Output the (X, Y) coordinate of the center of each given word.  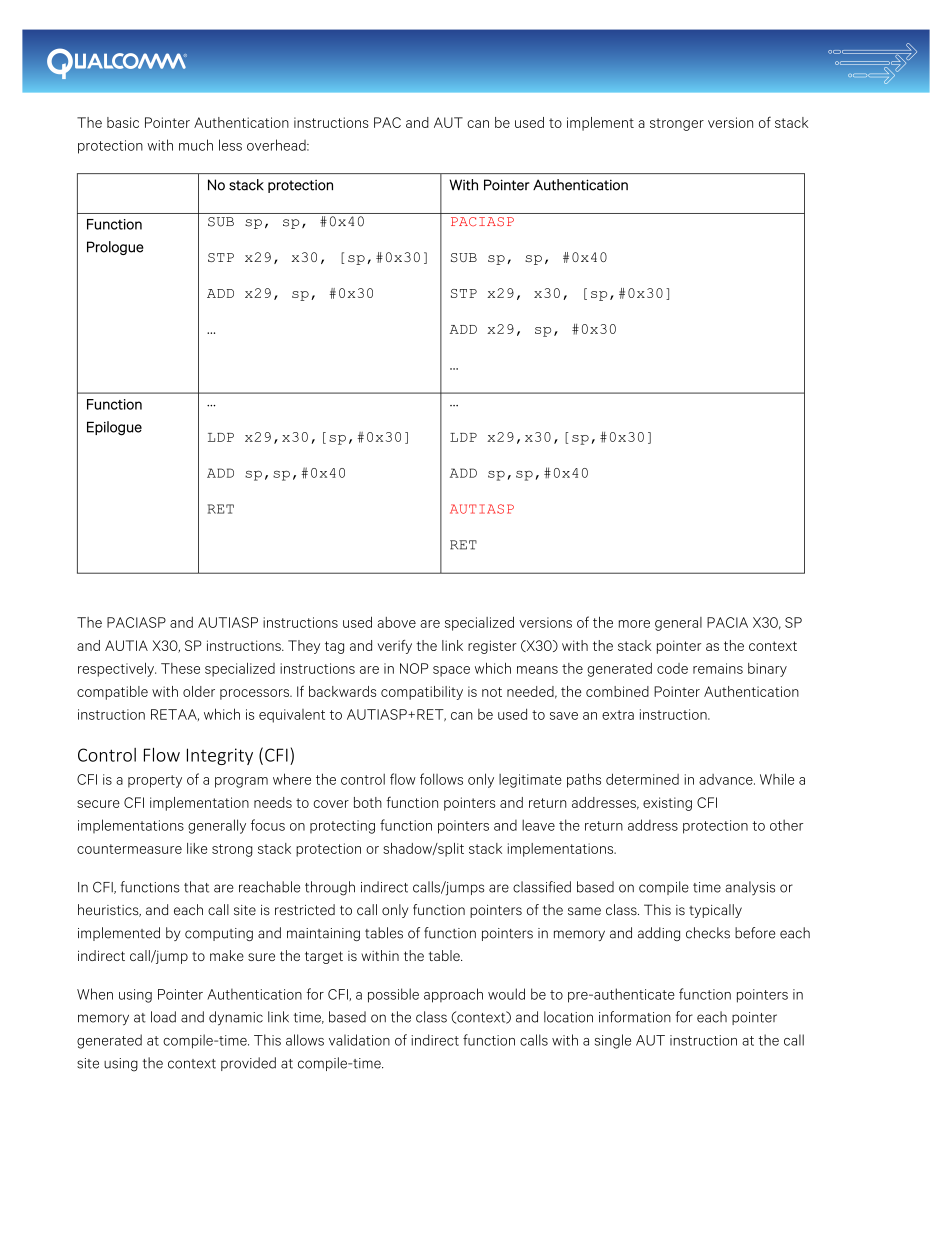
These (180, 668)
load (163, 1017)
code (672, 668)
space (451, 671)
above (396, 622)
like (197, 848)
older (199, 691)
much (196, 145)
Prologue (115, 248)
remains (718, 668)
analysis (750, 888)
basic (123, 122)
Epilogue (114, 428)
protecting (342, 827)
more (634, 624)
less (230, 145)
